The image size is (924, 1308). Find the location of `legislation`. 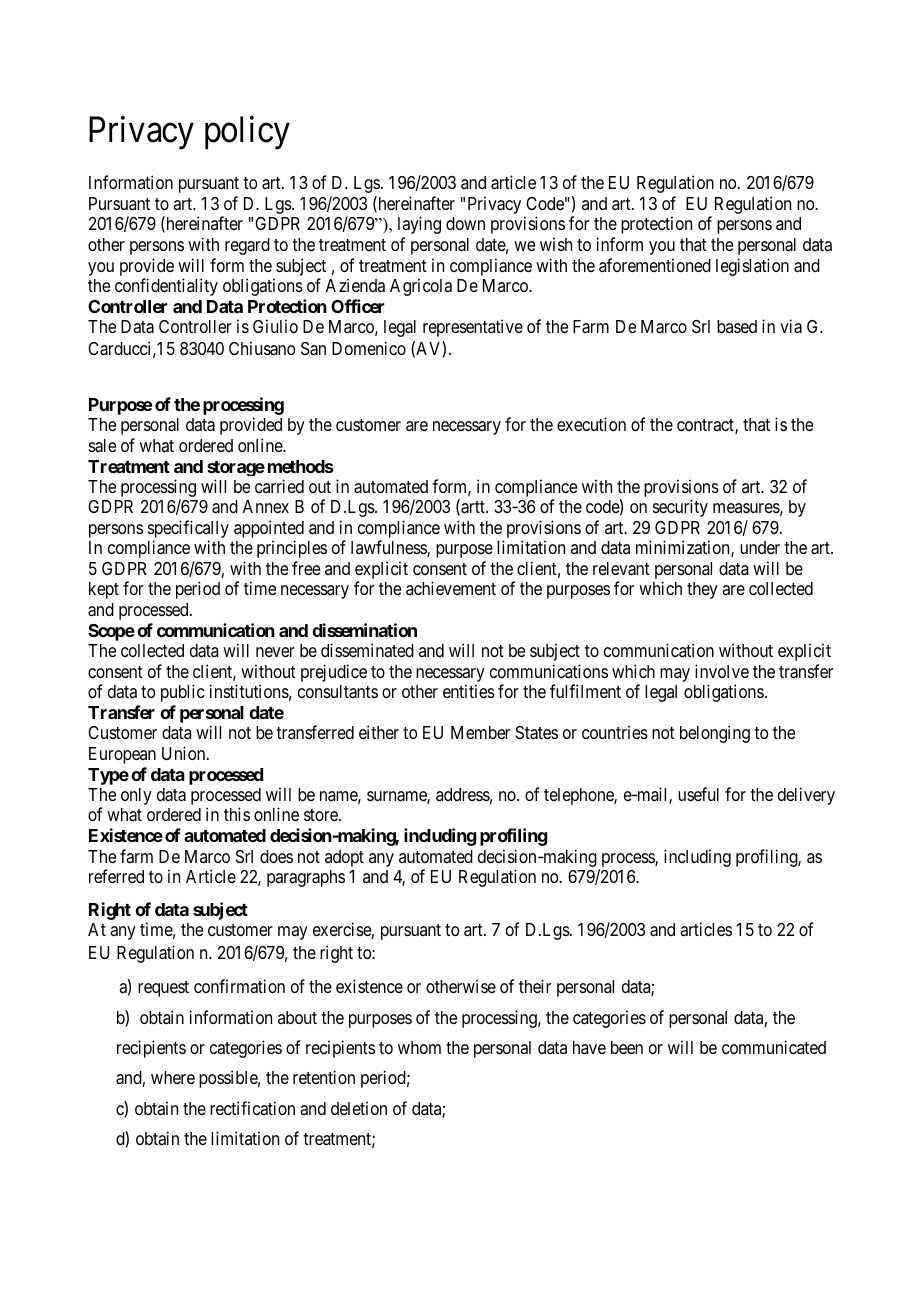

legislation is located at coordinates (752, 267).
